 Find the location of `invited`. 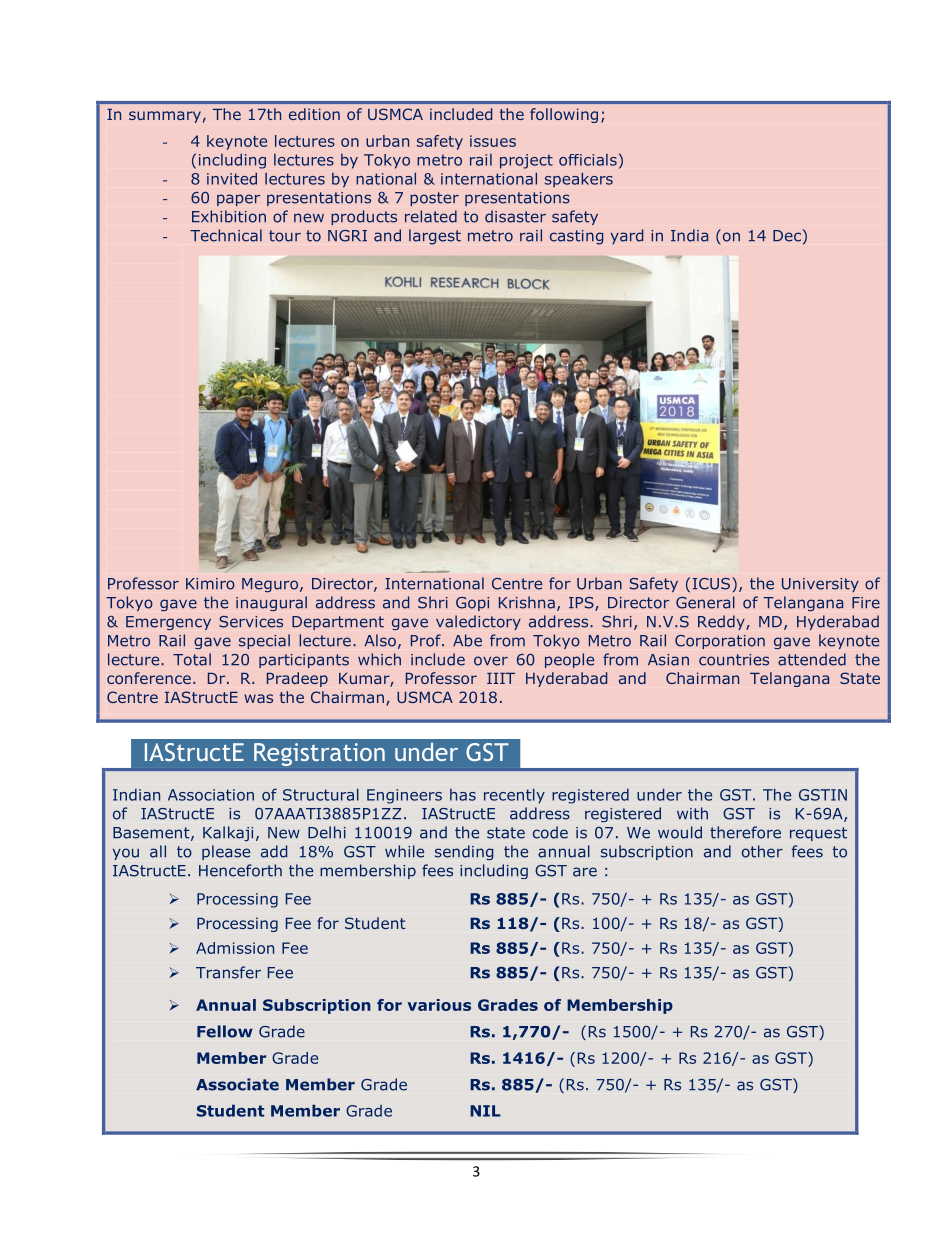

invited is located at coordinates (232, 178).
